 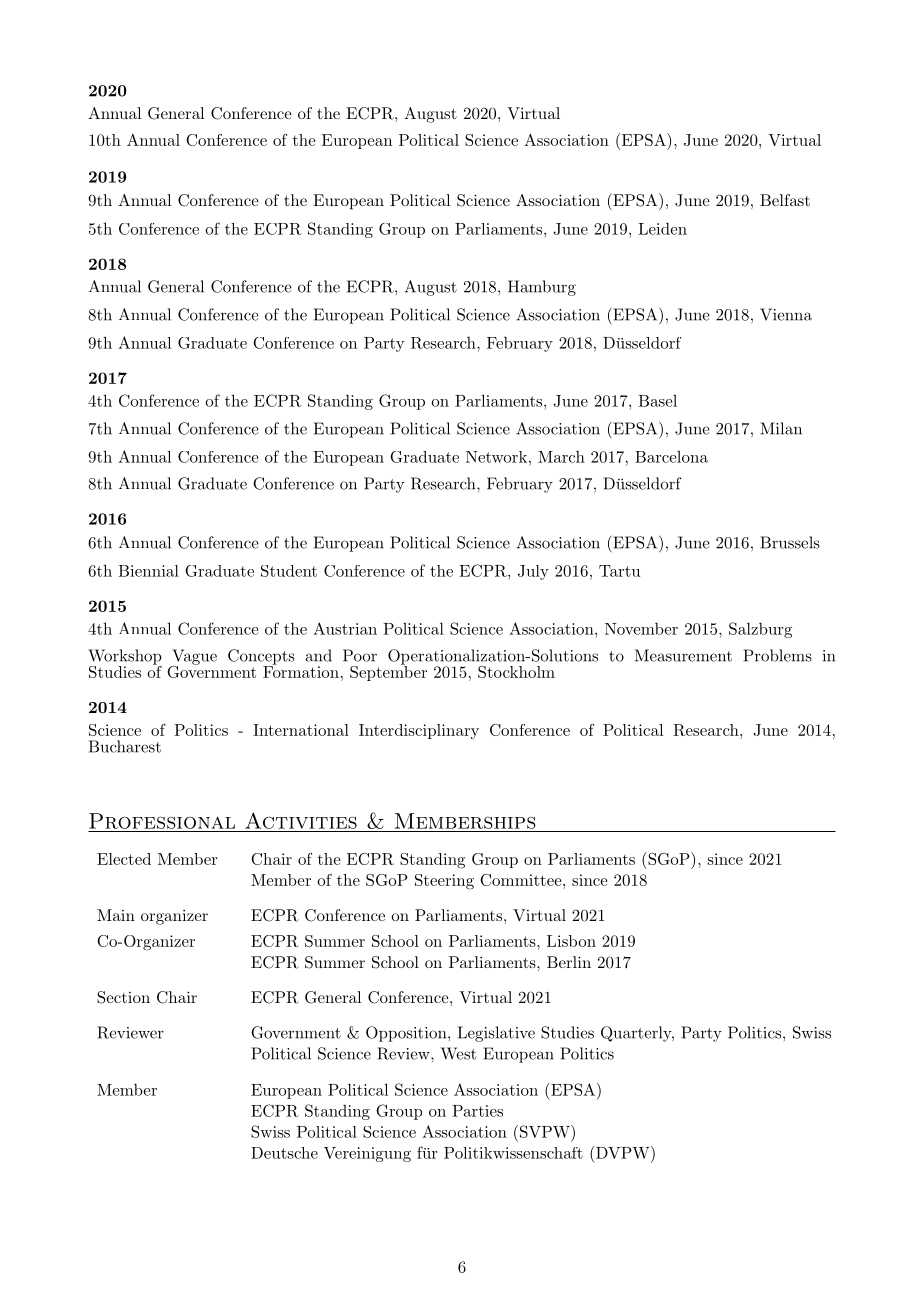 What do you see at coordinates (671, 457) in the screenshot?
I see `Barcelona` at bounding box center [671, 457].
